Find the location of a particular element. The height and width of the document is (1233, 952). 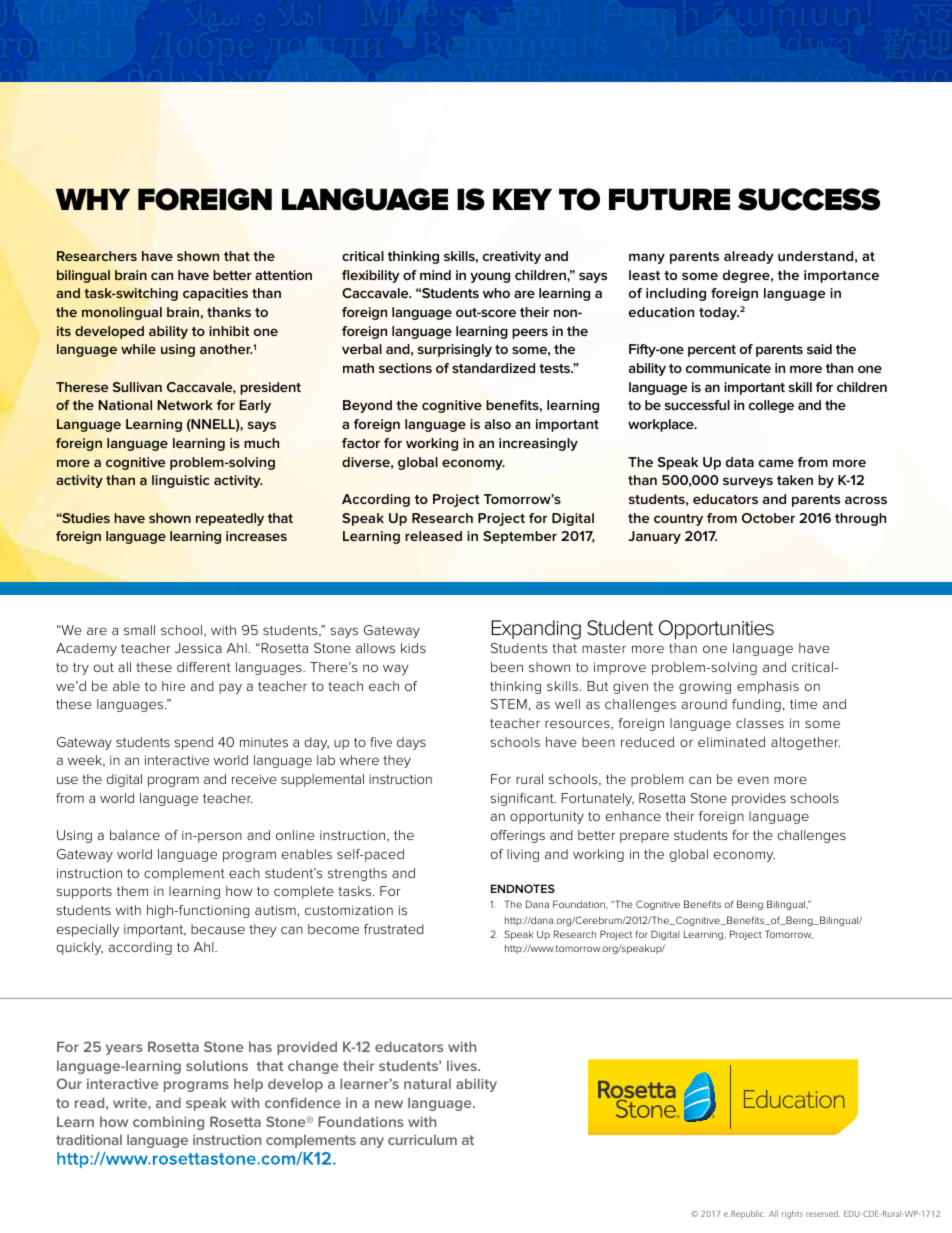

October is located at coordinates (768, 518).
